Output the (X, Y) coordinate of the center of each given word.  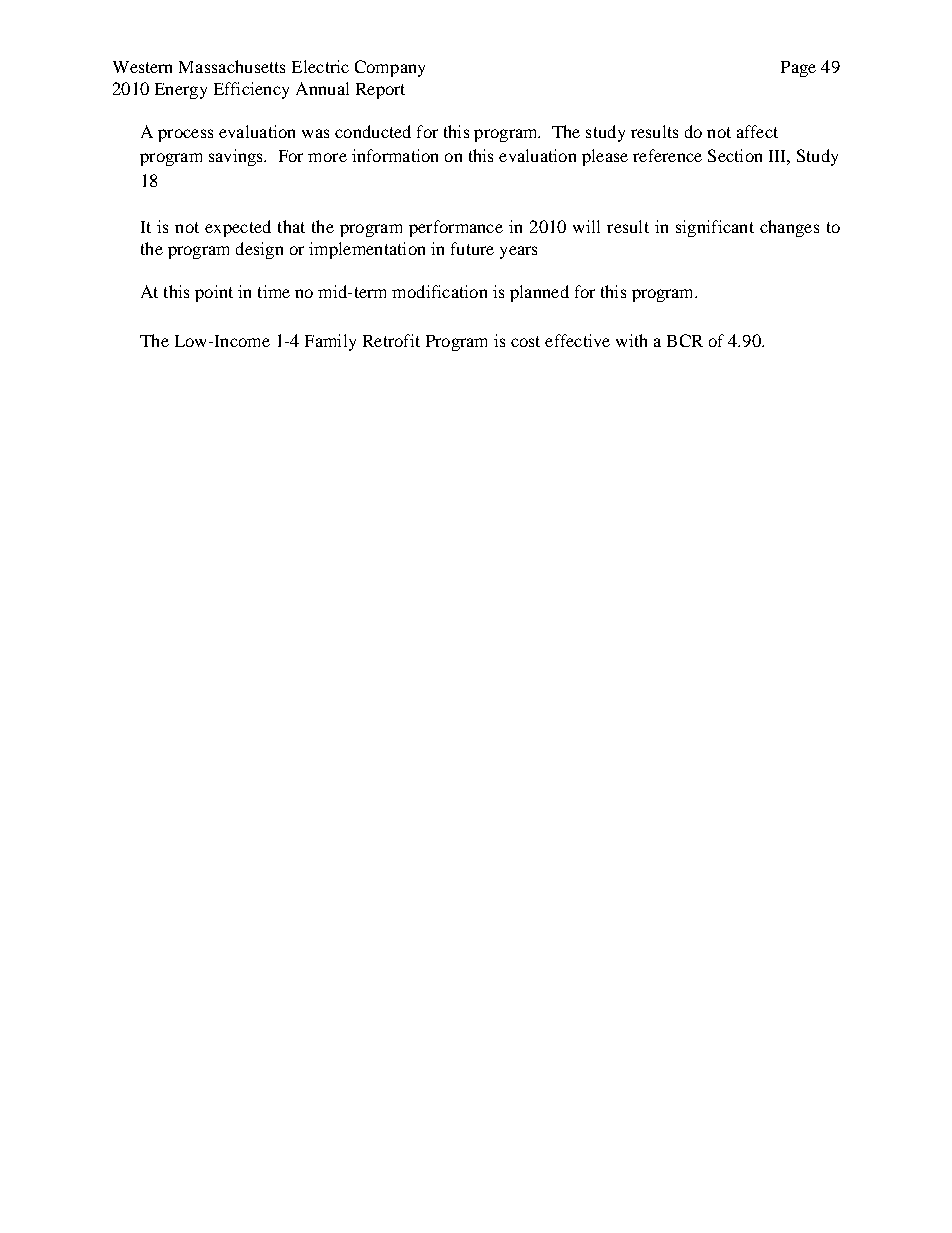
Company (390, 68)
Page (798, 69)
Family (330, 342)
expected (238, 228)
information (395, 155)
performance (456, 228)
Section (735, 155)
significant (715, 228)
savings (237, 157)
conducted (373, 131)
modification (439, 291)
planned (539, 293)
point (214, 293)
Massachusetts (232, 66)
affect (757, 131)
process (185, 135)
